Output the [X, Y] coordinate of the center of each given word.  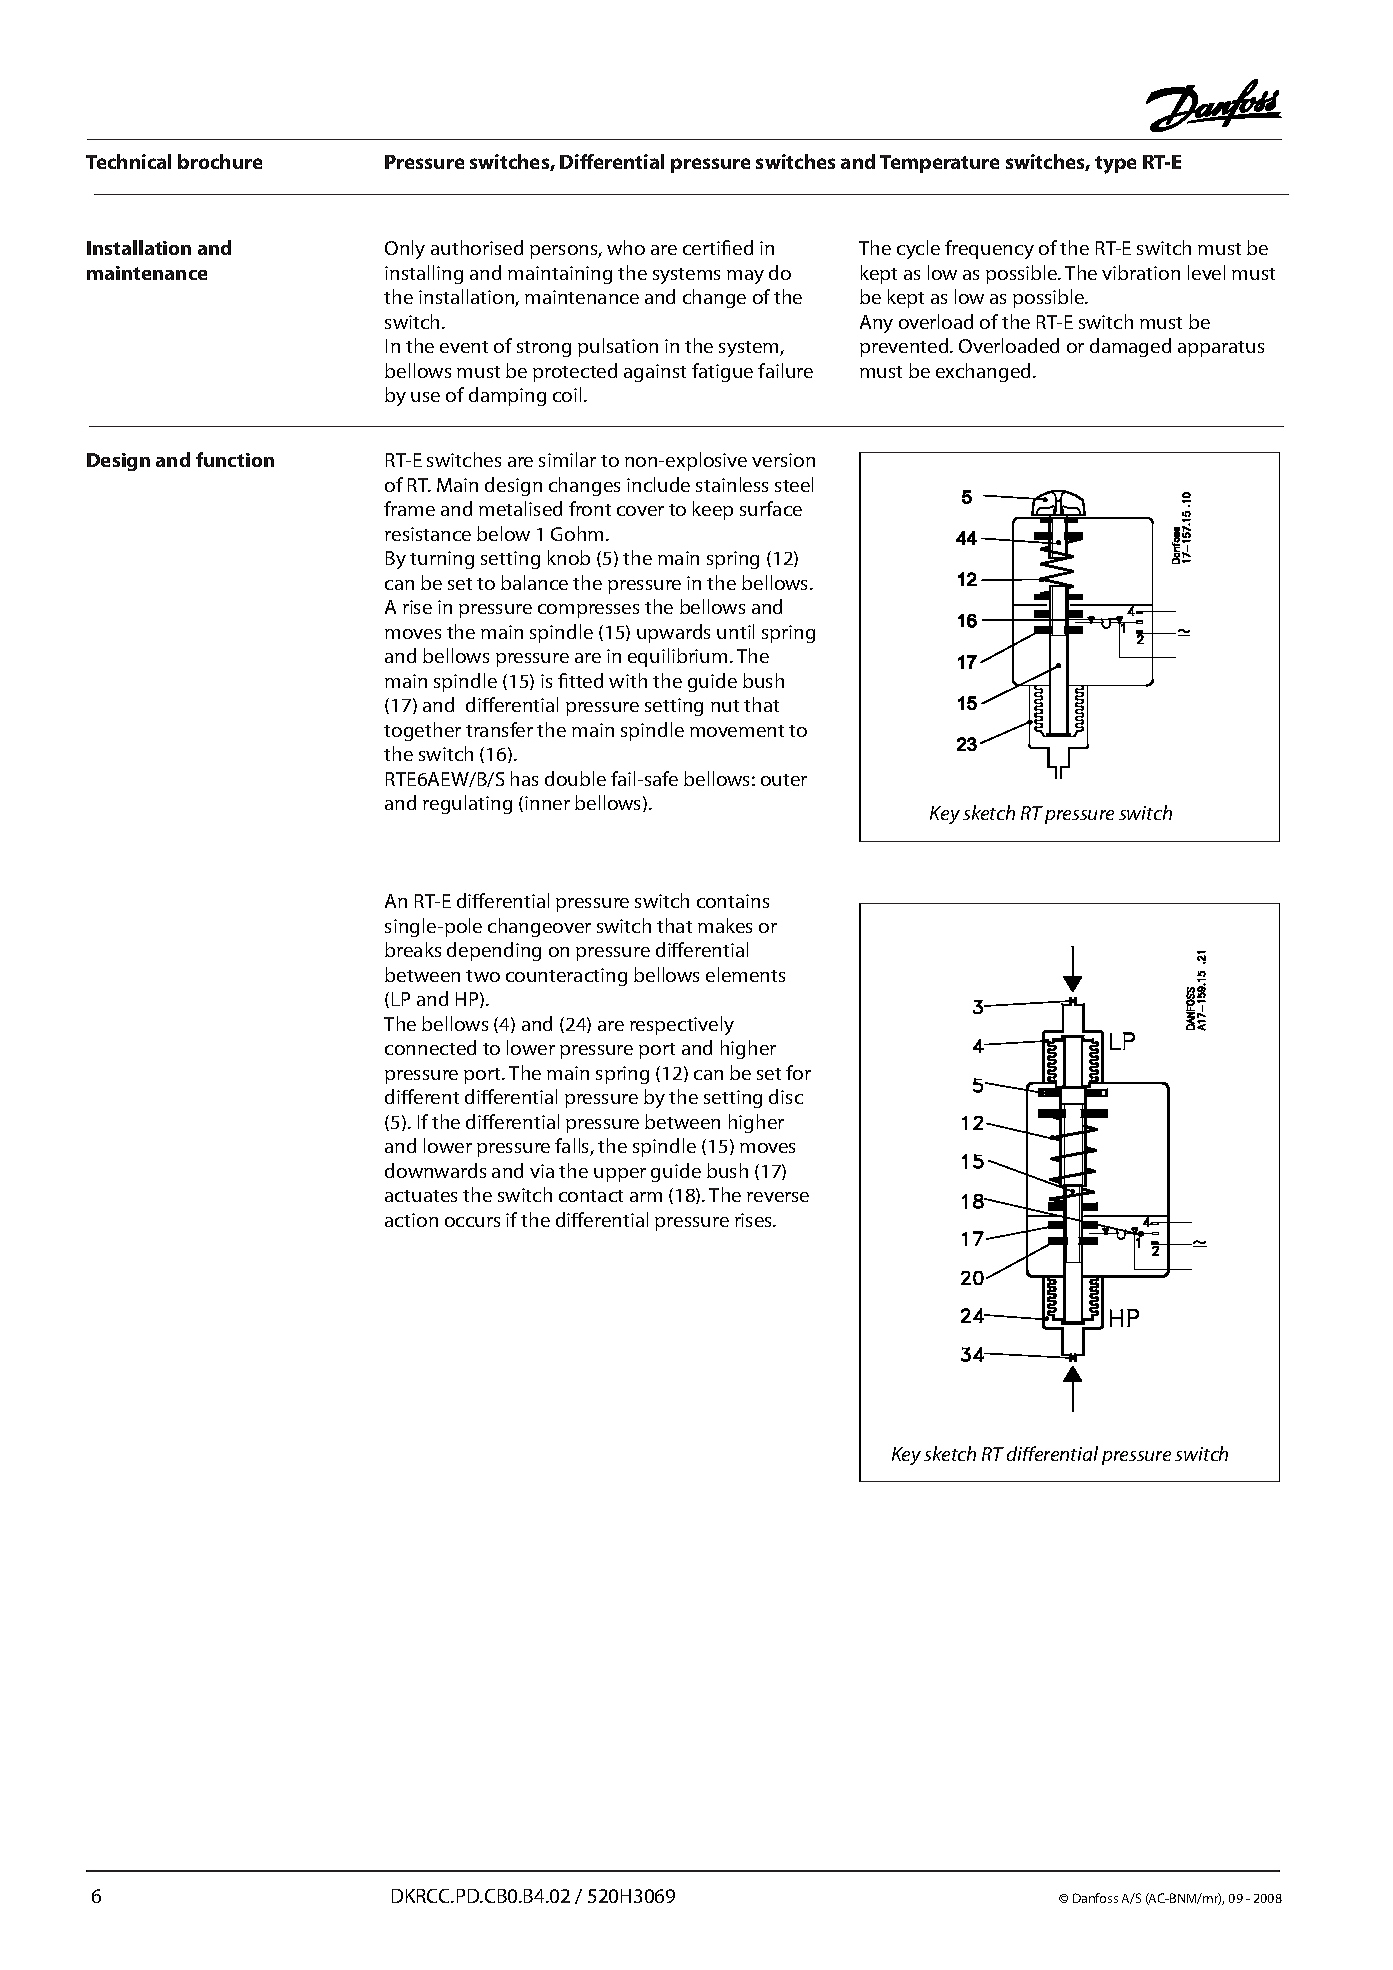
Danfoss [1095, 1898]
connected [430, 1047]
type [1115, 165]
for [798, 1072]
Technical [128, 161]
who [626, 247]
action [411, 1220]
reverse [778, 1197]
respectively [682, 1025]
